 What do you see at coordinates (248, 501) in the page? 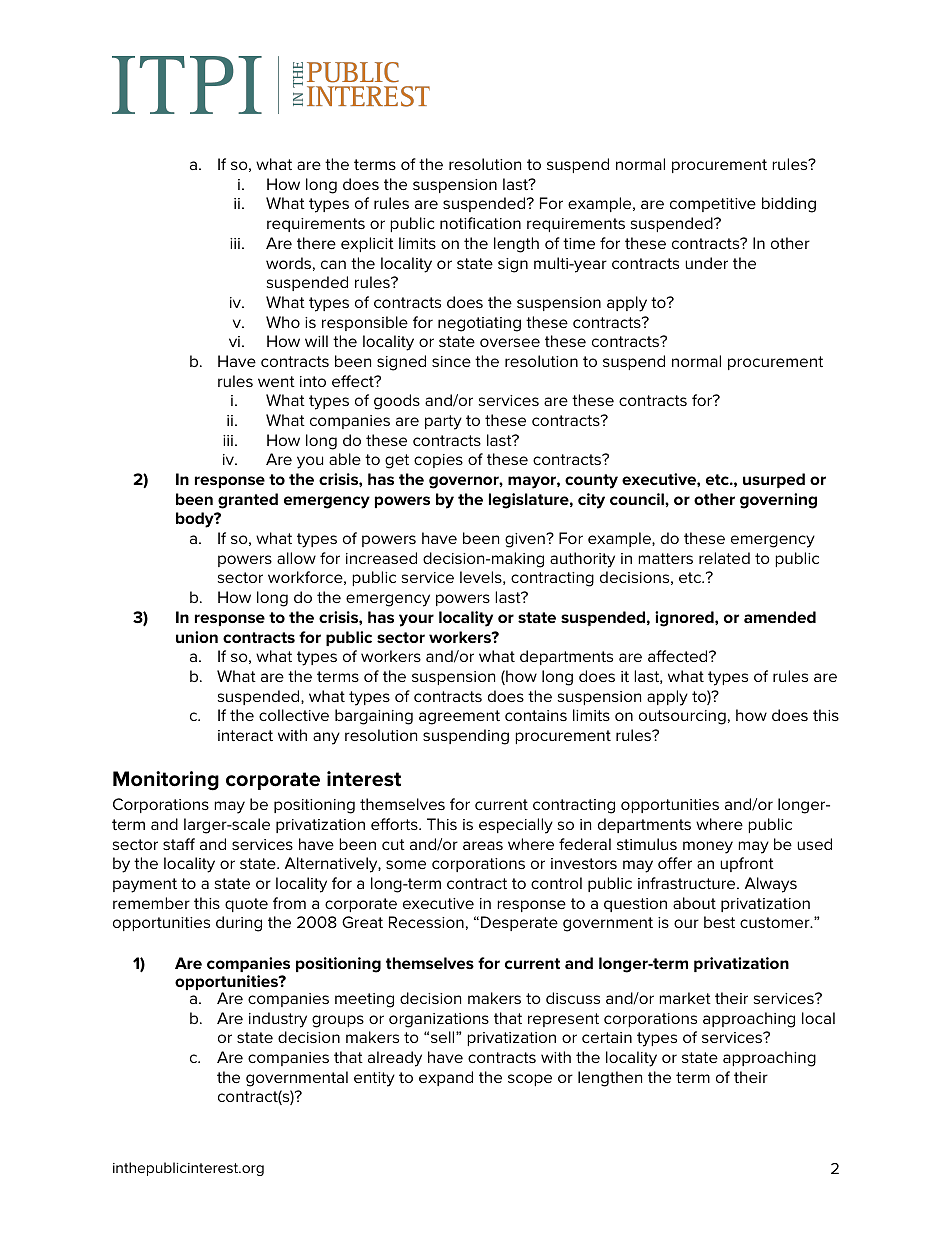
I see `granted` at bounding box center [248, 501].
